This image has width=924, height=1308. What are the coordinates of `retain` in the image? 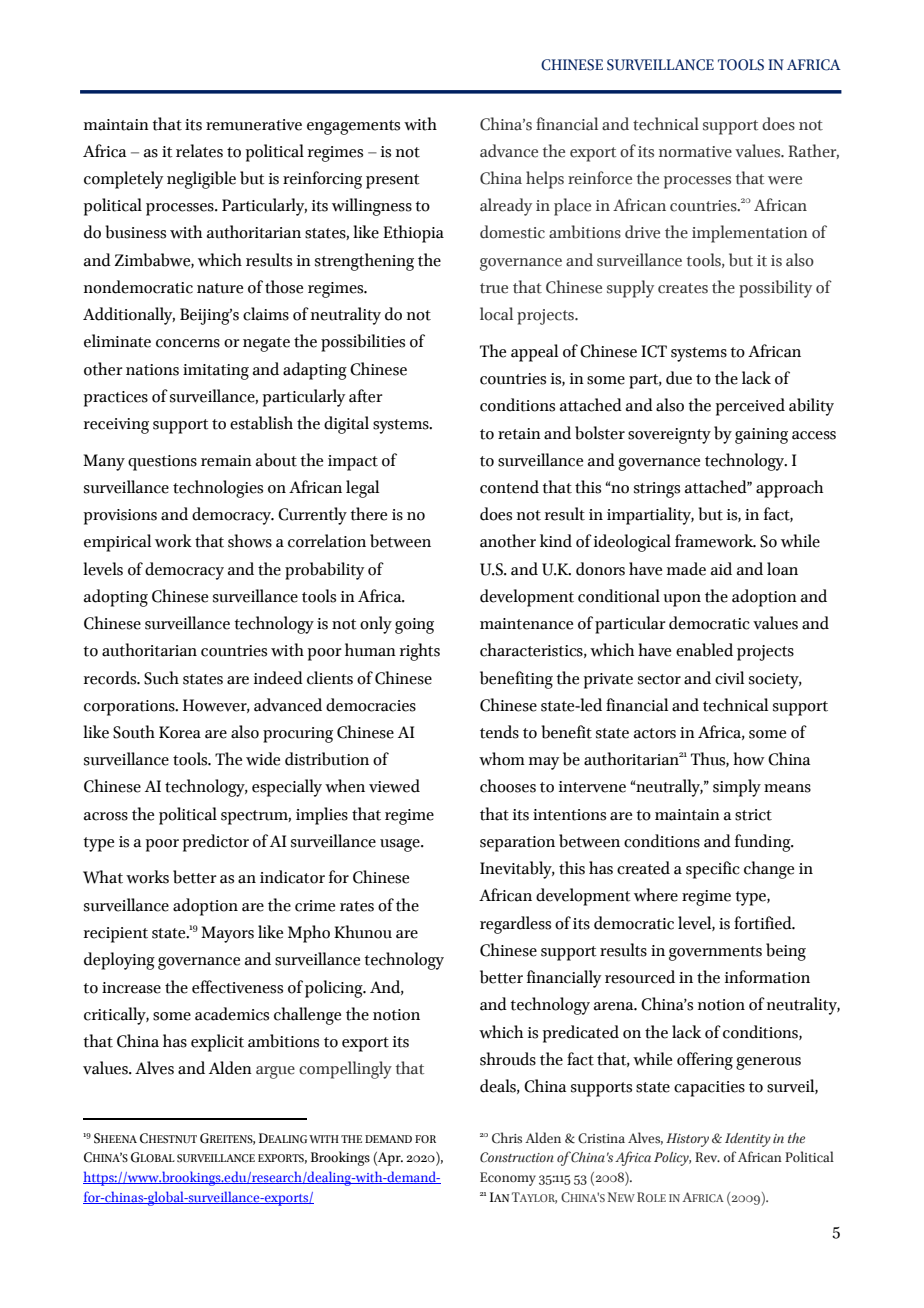 It's located at (519, 434).
